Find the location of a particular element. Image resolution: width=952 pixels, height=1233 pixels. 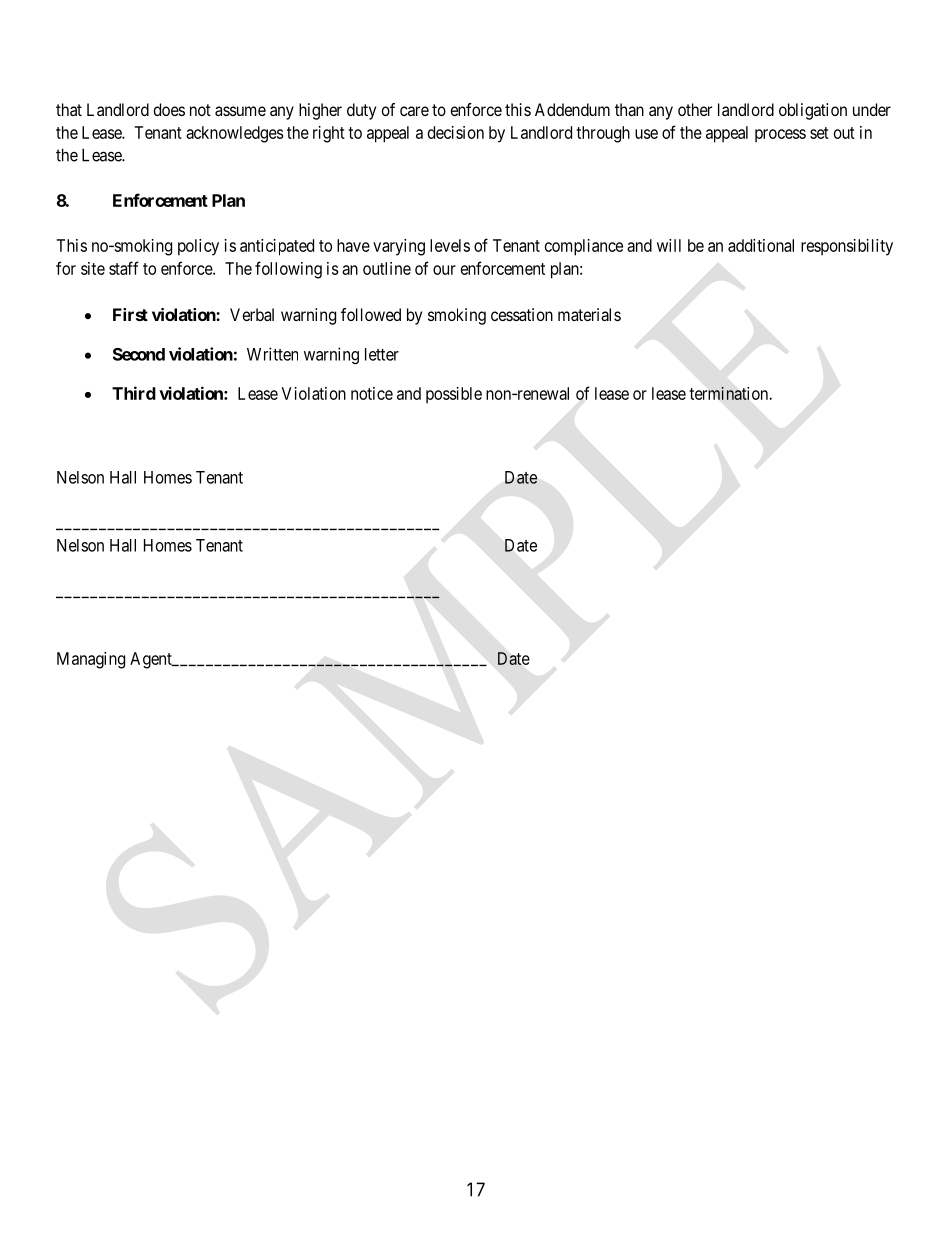

notice is located at coordinates (372, 393).
